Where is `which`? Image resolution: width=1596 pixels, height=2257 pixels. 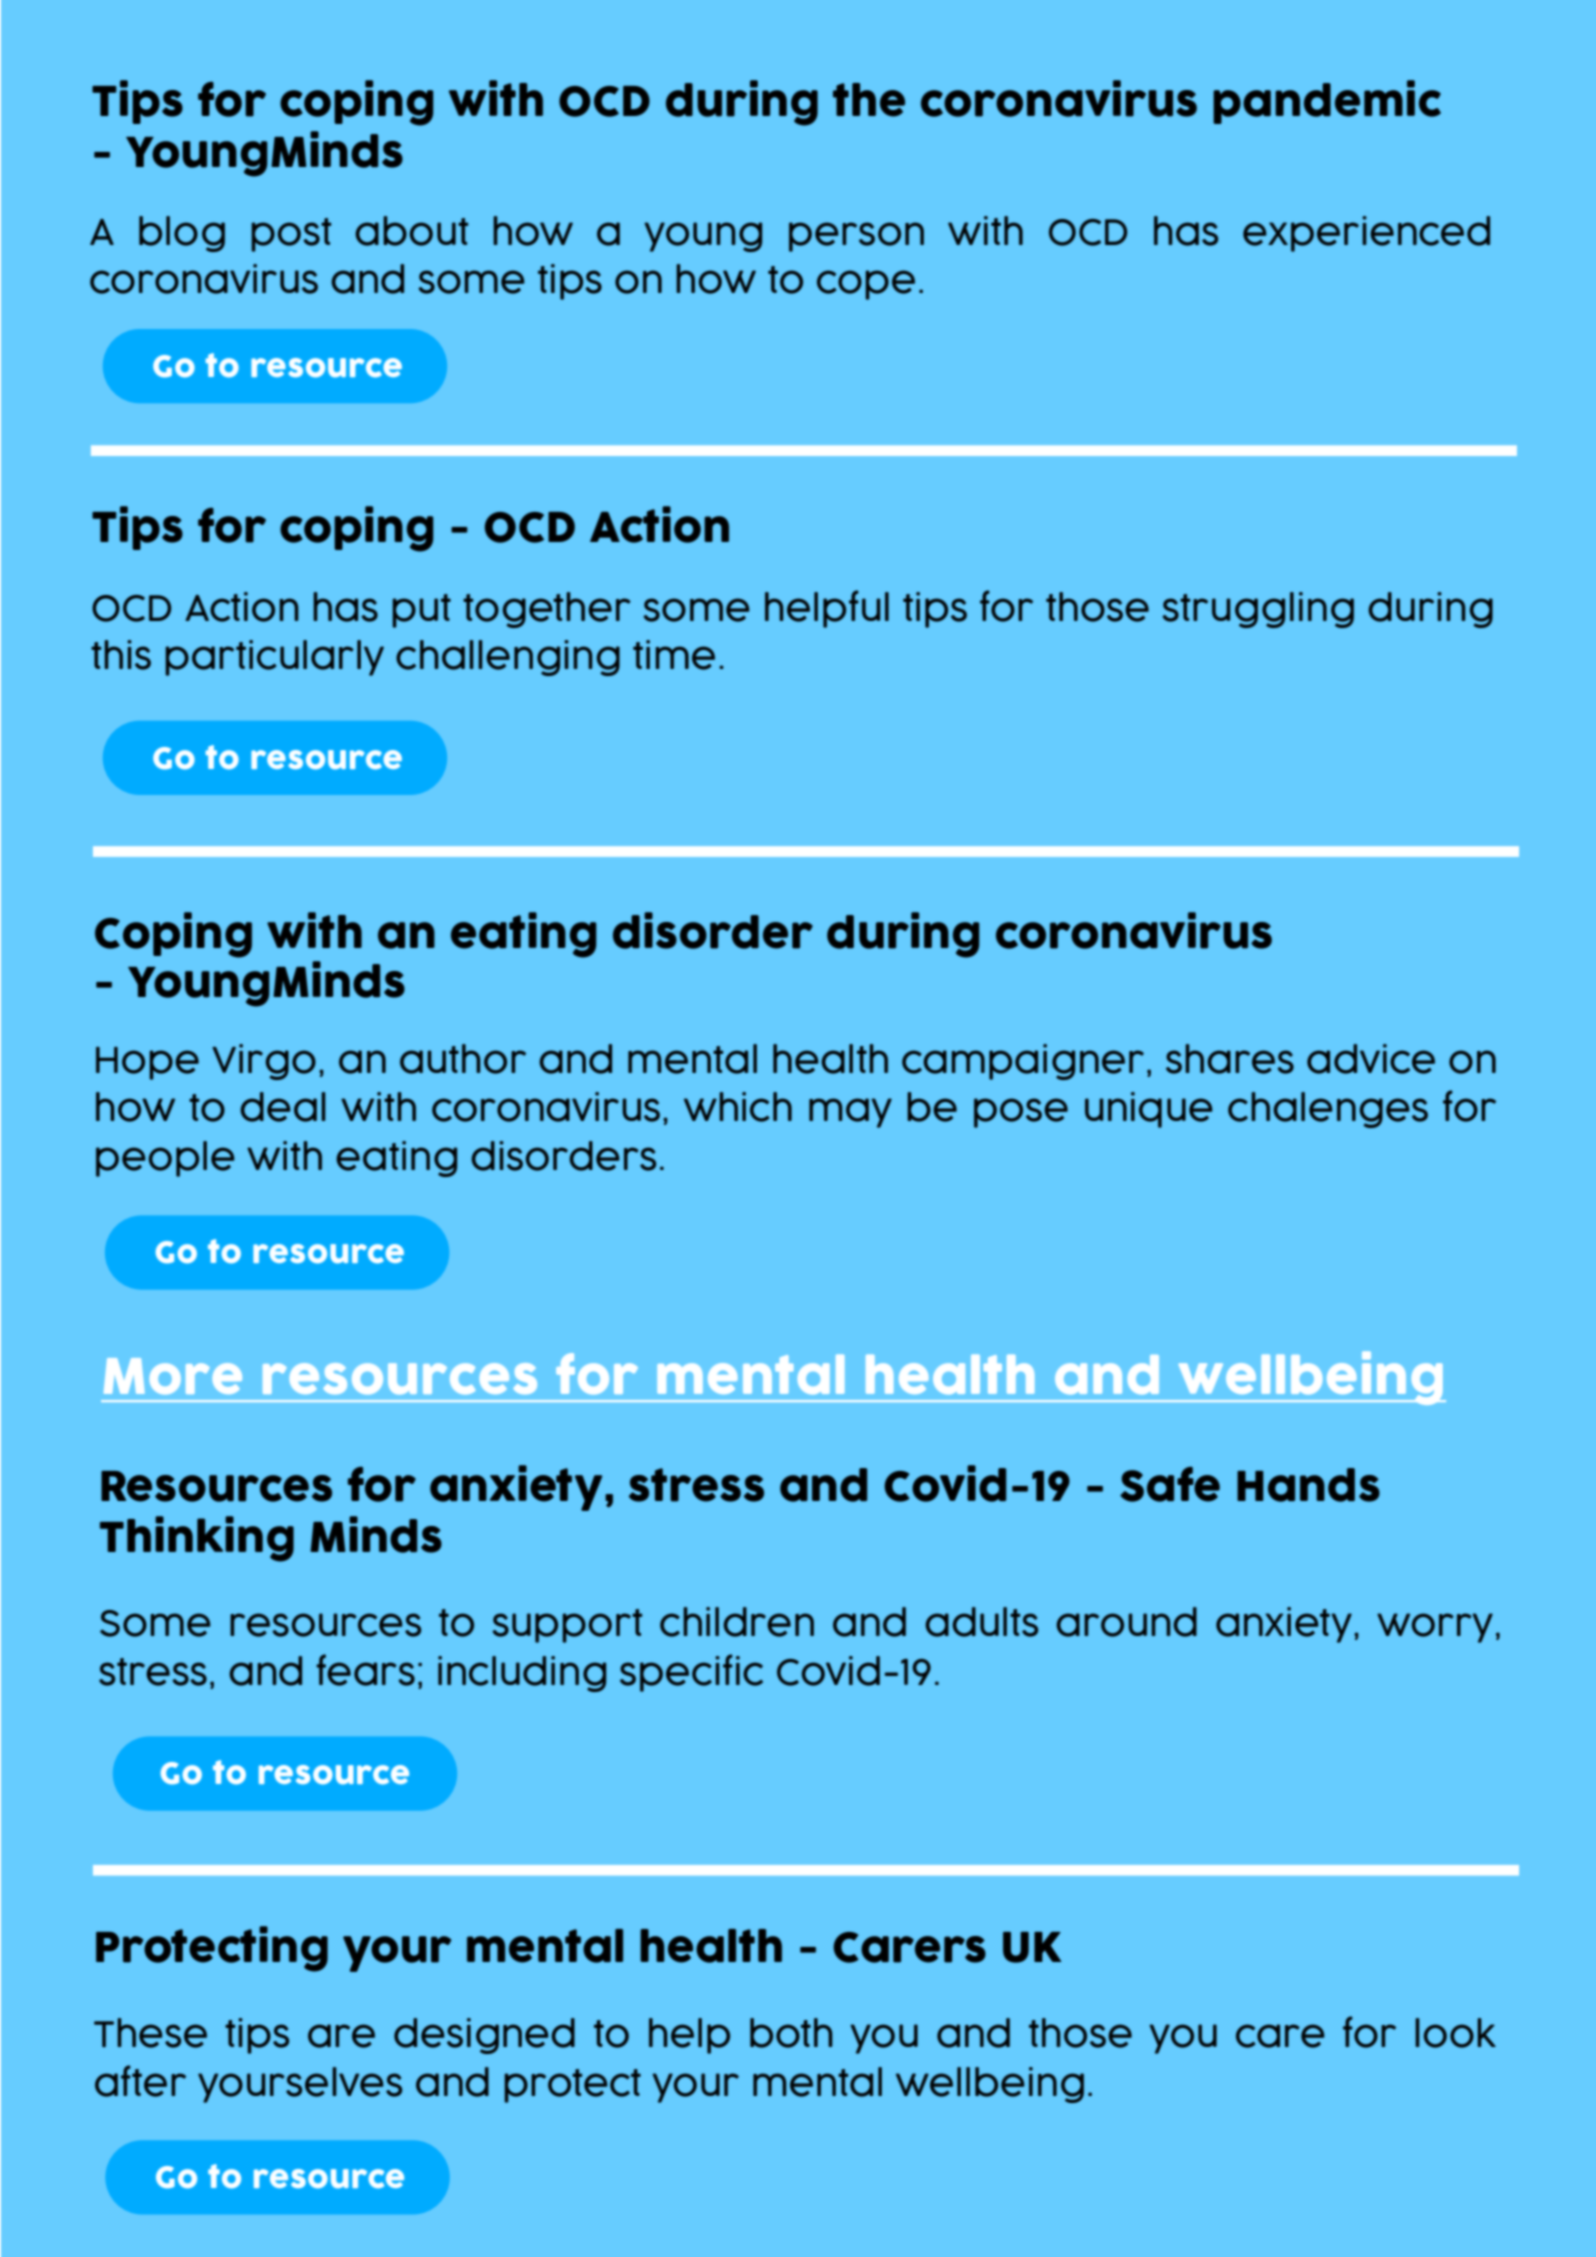
which is located at coordinates (738, 1107).
